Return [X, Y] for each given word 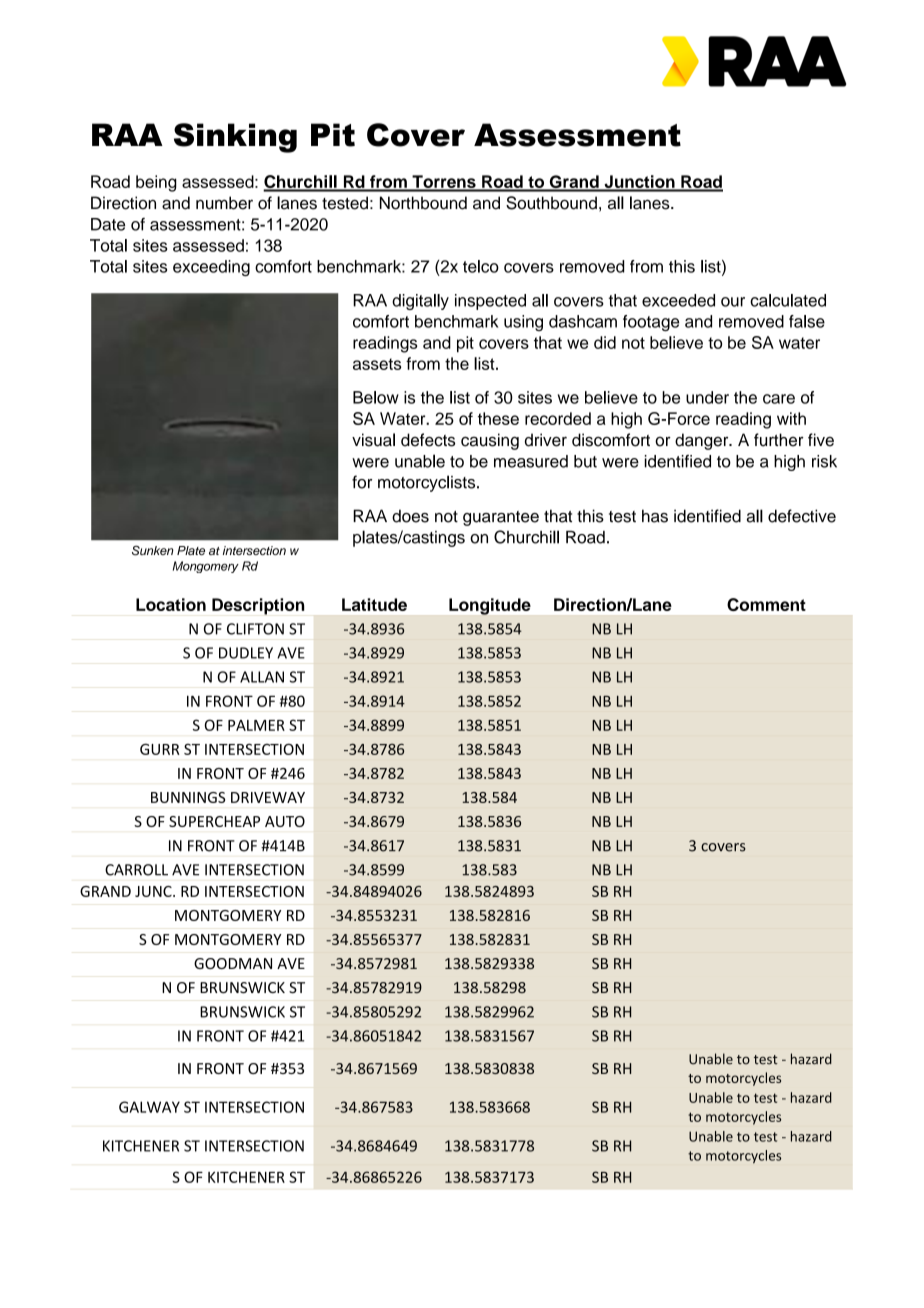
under [707, 397]
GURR [160, 749]
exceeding [211, 268]
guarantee [501, 518]
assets [377, 364]
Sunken [153, 550]
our [733, 302]
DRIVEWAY [268, 797]
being [156, 183]
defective [802, 516]
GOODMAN [233, 963]
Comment [766, 604]
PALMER [256, 725]
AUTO [285, 821]
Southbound [551, 203]
